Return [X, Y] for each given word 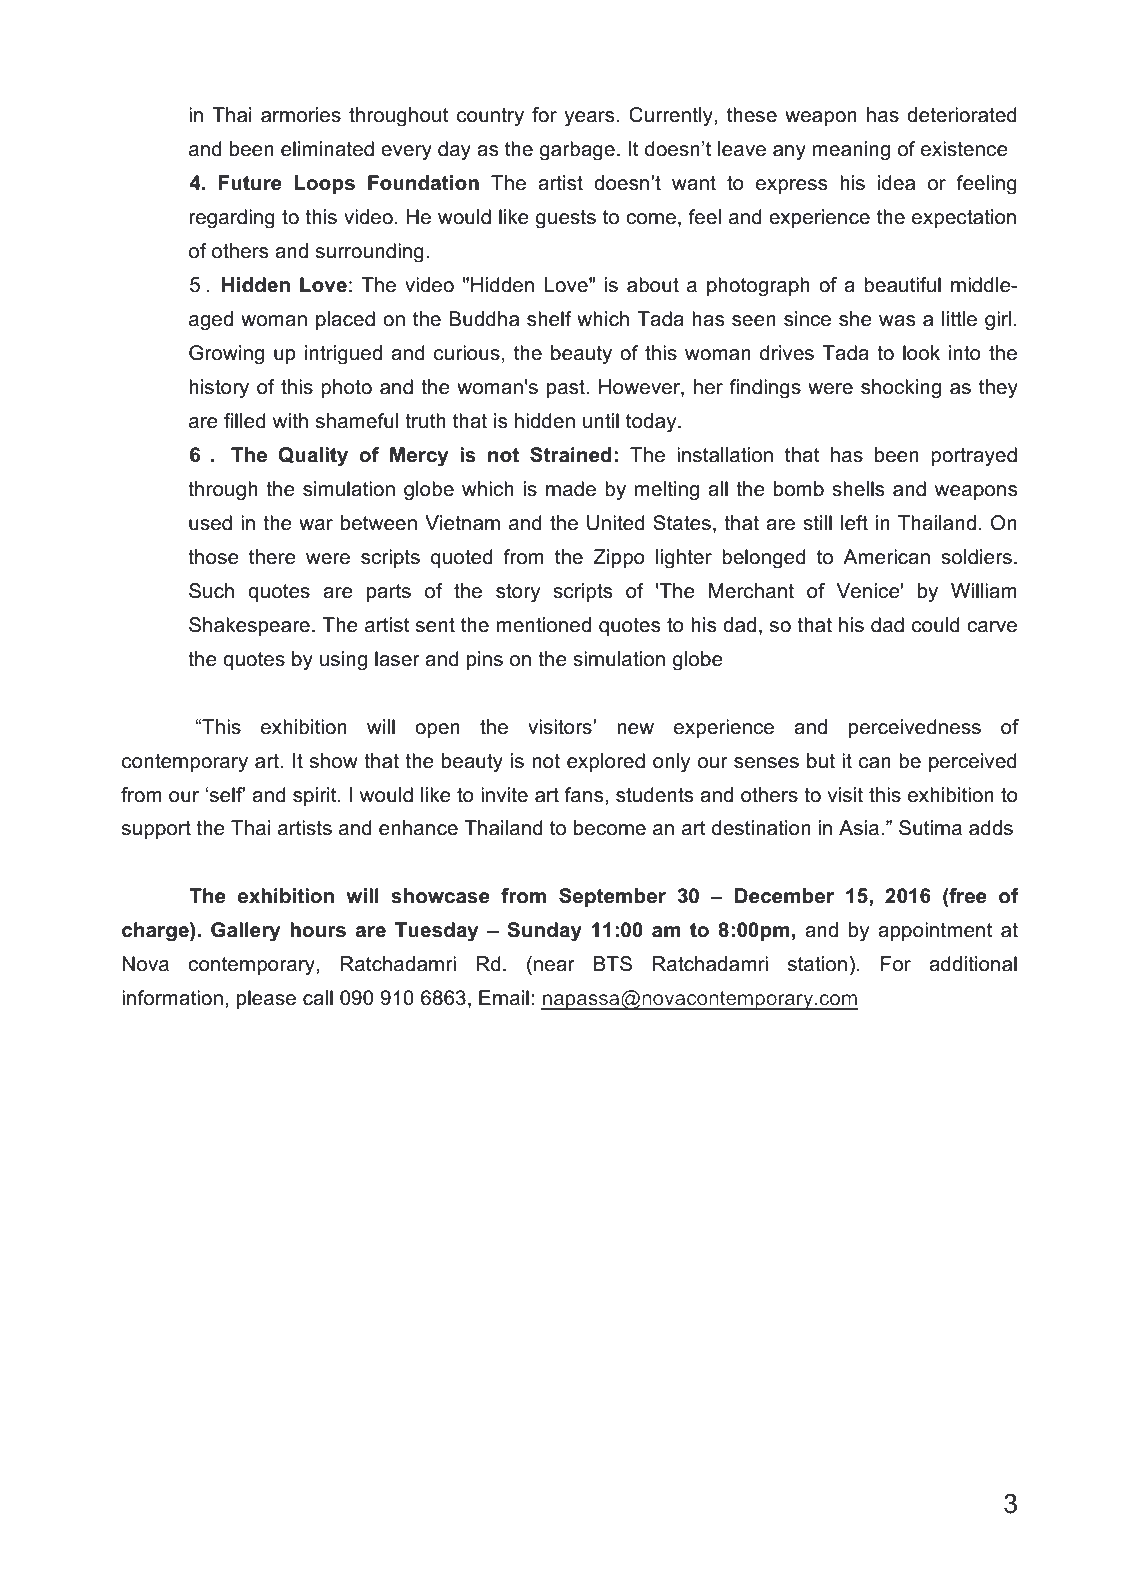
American [886, 557]
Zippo [619, 558]
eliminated [327, 149]
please [266, 999]
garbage [577, 151]
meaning [851, 151]
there [272, 557]
